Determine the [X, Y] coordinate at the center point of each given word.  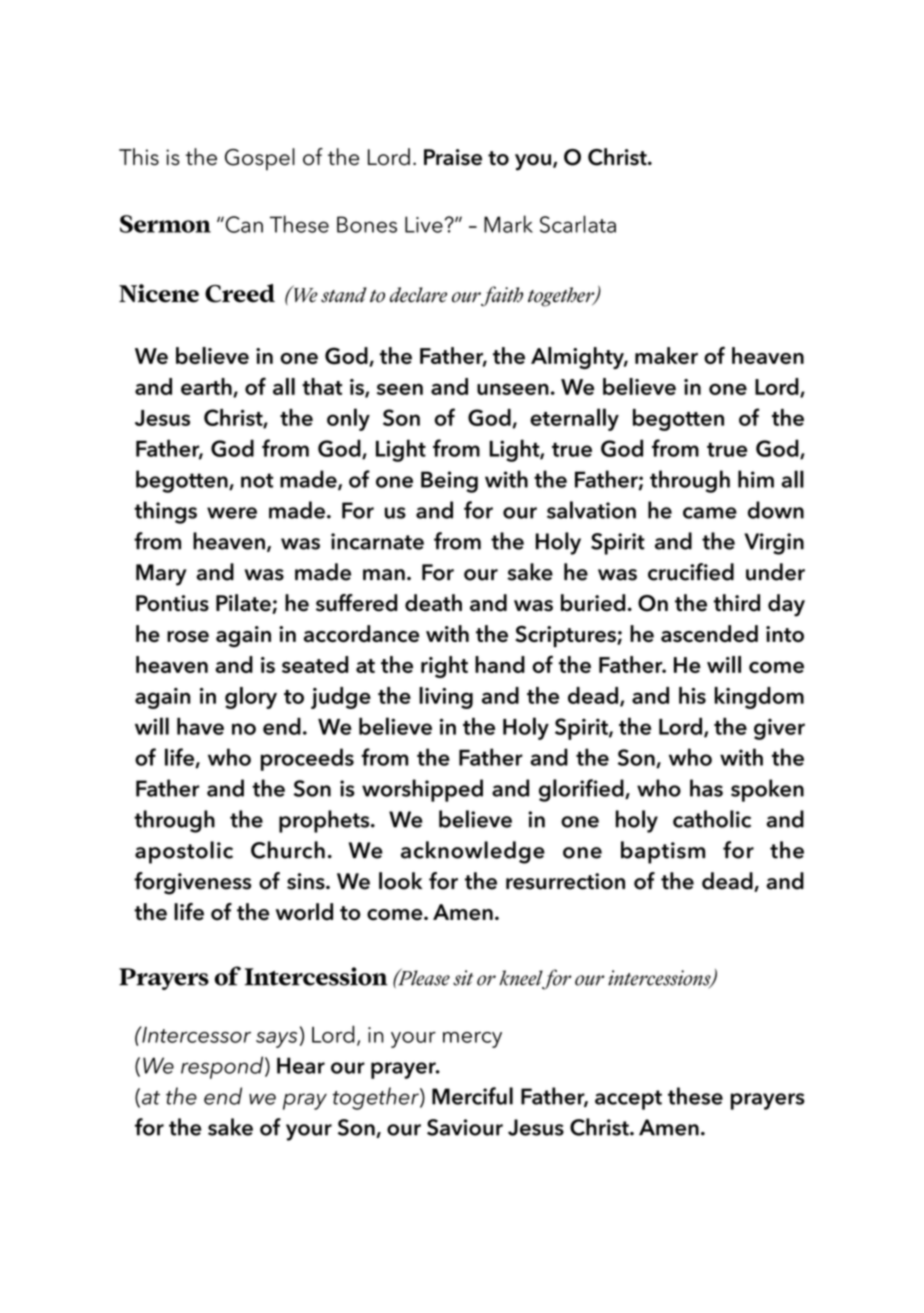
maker [666, 355]
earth [207, 387]
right [444, 667]
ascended [709, 633]
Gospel [260, 159]
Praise [453, 157]
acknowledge [473, 852]
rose [188, 636]
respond [223, 1067]
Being [449, 482]
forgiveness [192, 883]
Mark [508, 224]
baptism [663, 852]
